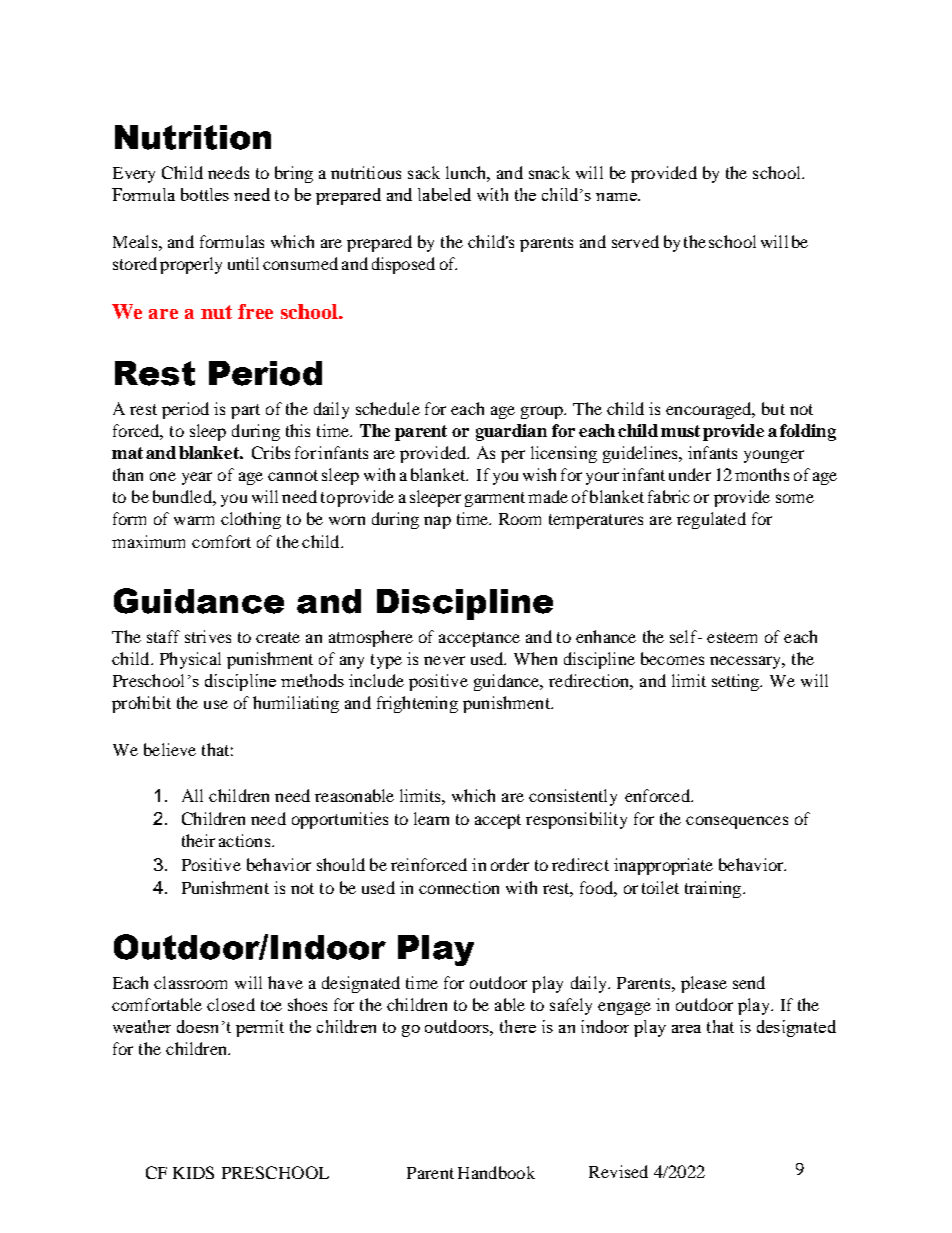  I want to click on KIDS, so click(193, 1172).
